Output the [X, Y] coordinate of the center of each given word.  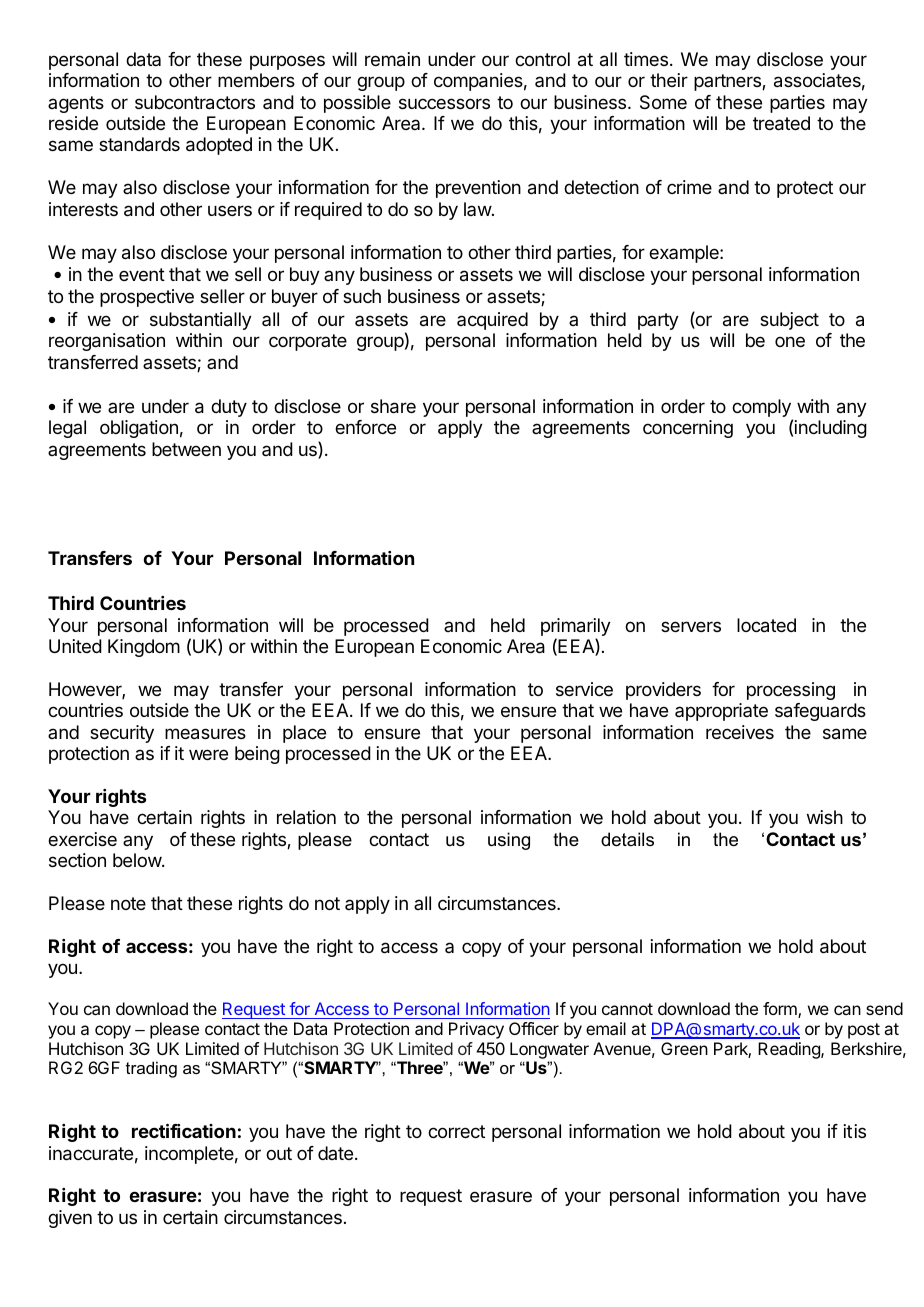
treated [781, 123]
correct [456, 1131]
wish [825, 817]
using [509, 841]
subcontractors [195, 102]
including [830, 429]
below [138, 860]
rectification [184, 1131]
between [186, 449]
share [393, 406]
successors [444, 103]
